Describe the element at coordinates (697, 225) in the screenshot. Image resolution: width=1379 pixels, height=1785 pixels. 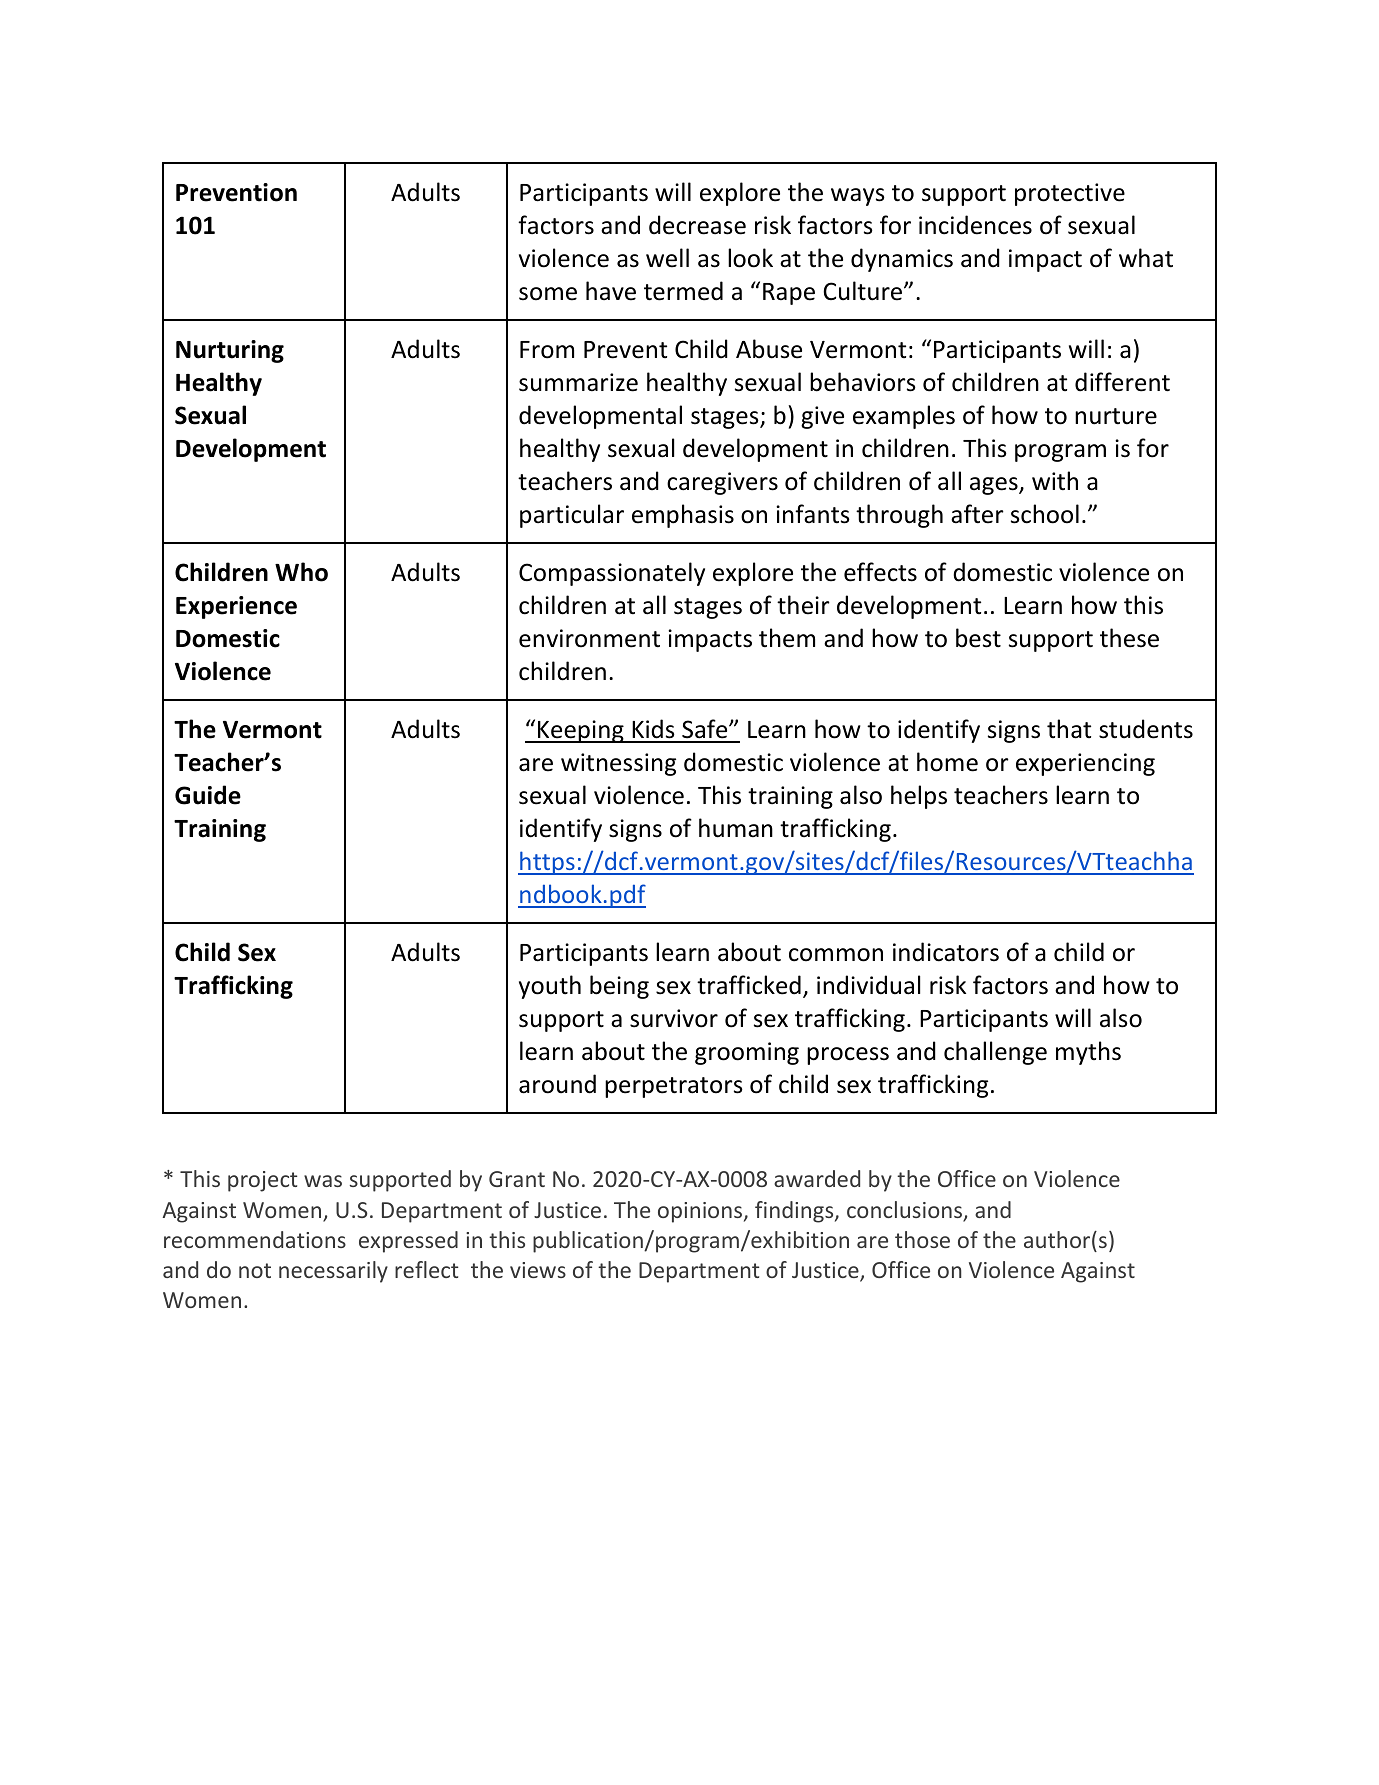
I see `decrease` at that location.
